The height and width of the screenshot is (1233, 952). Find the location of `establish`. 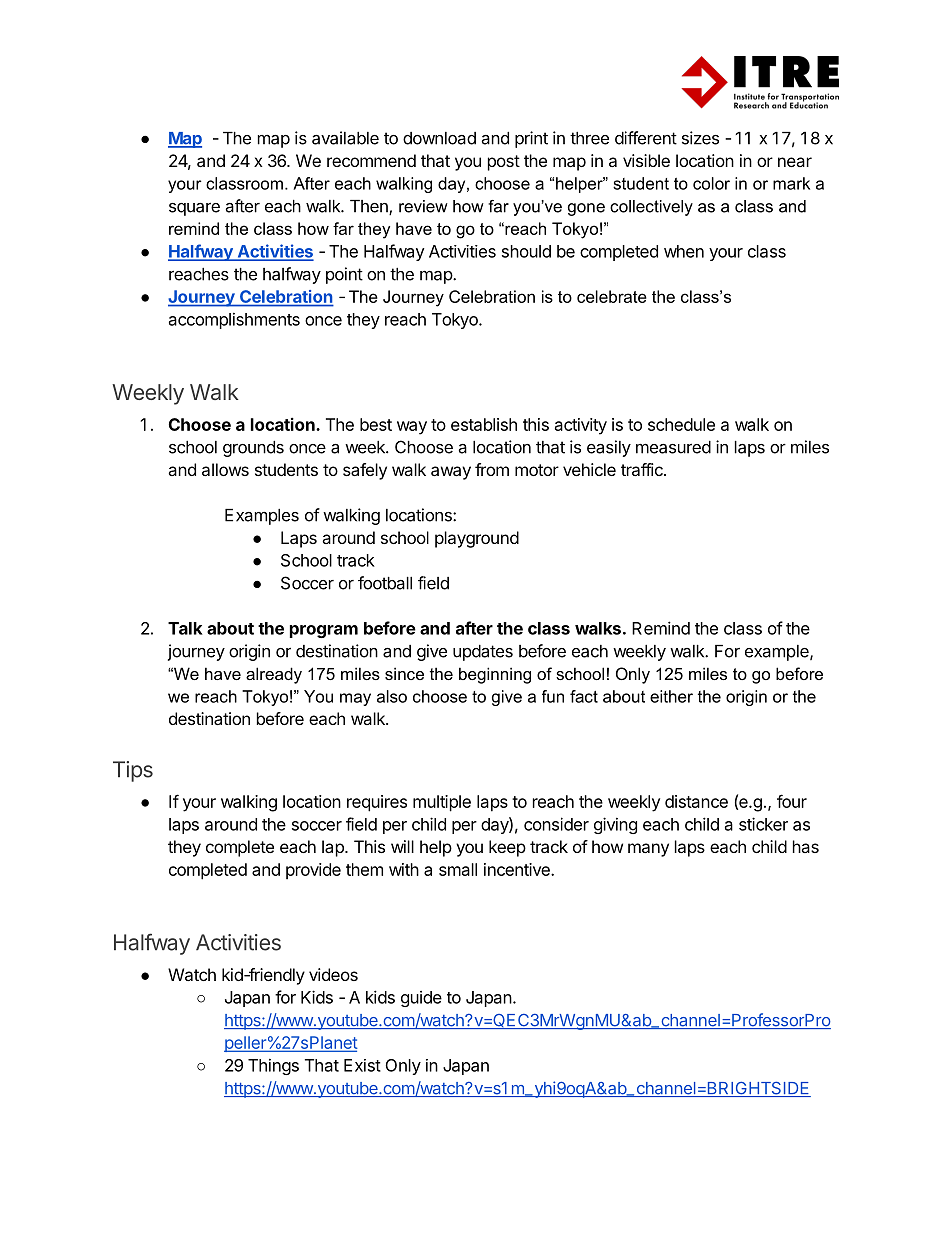

establish is located at coordinates (484, 424).
